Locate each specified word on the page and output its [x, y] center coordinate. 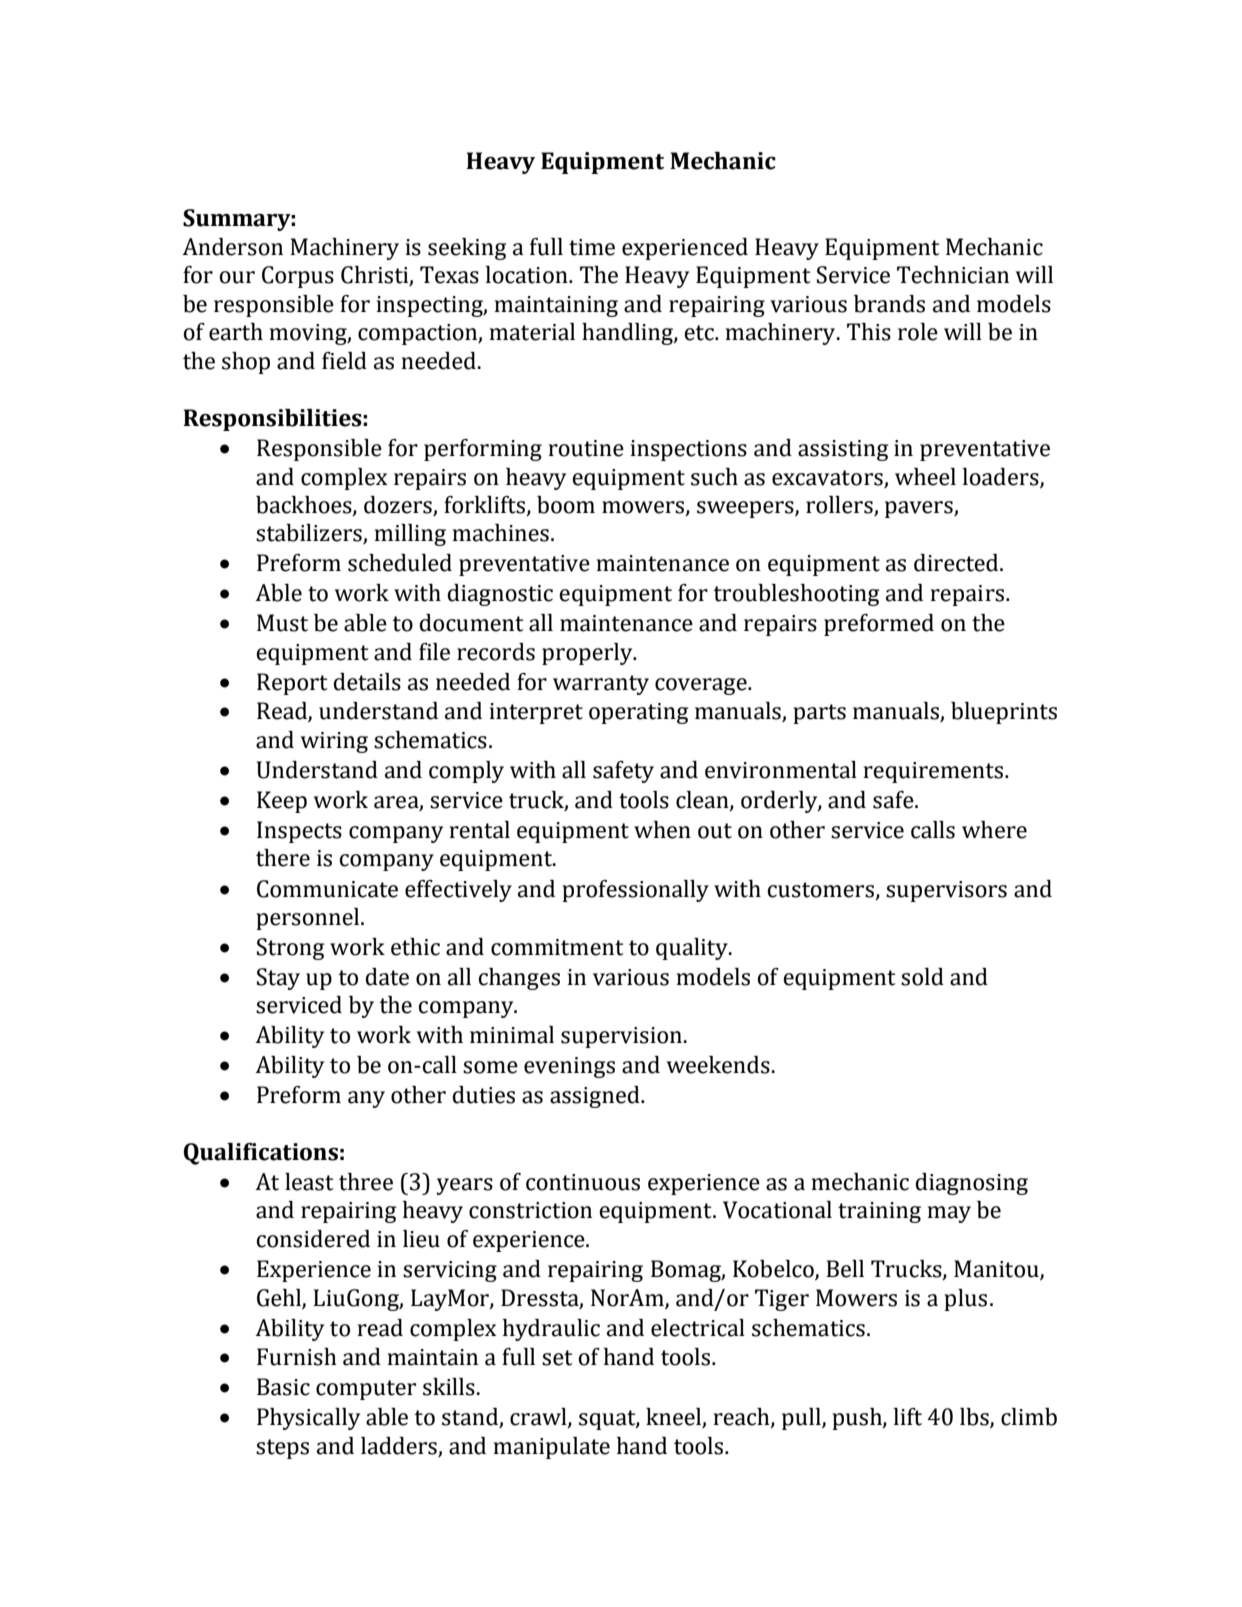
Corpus [298, 277]
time [592, 247]
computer [366, 1390]
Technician [953, 275]
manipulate [552, 1448]
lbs [975, 1418]
